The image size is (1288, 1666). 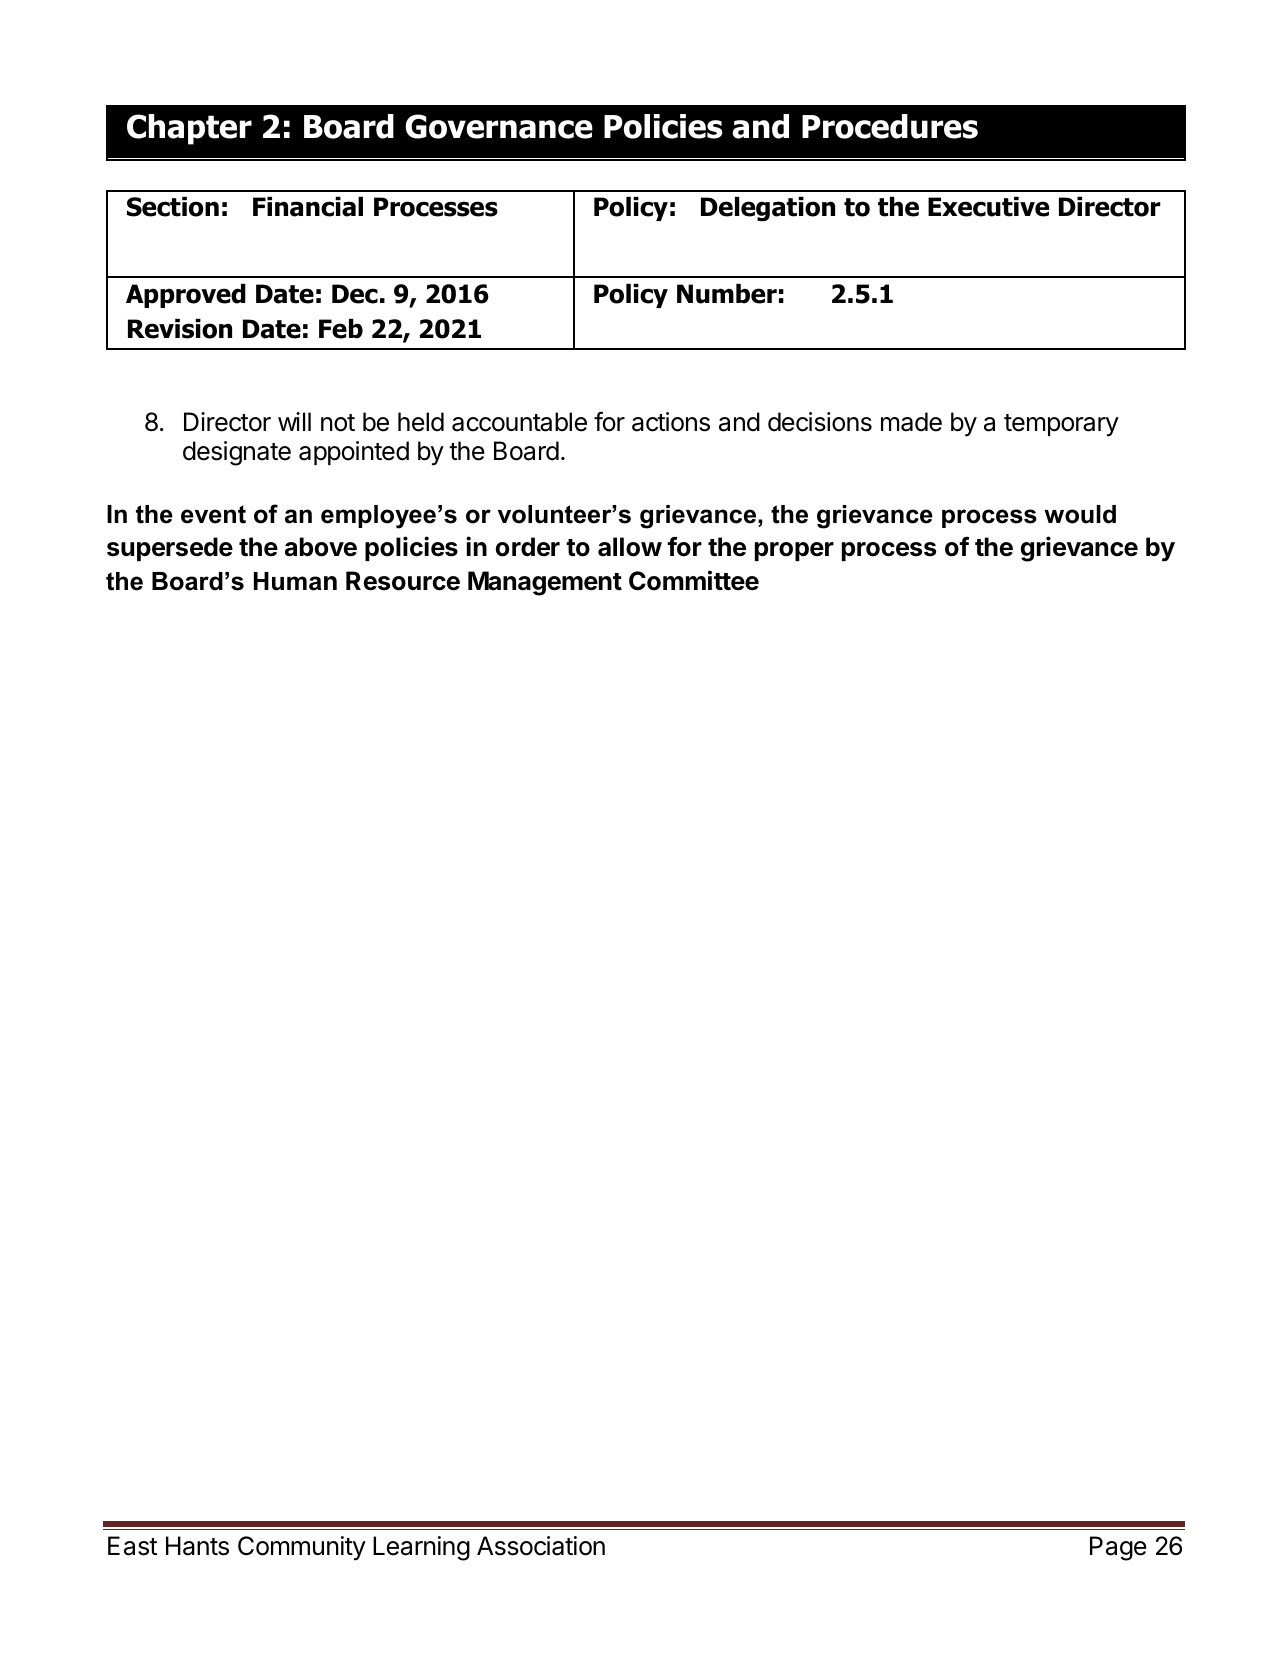 What do you see at coordinates (197, 1546) in the document?
I see `Hants` at bounding box center [197, 1546].
